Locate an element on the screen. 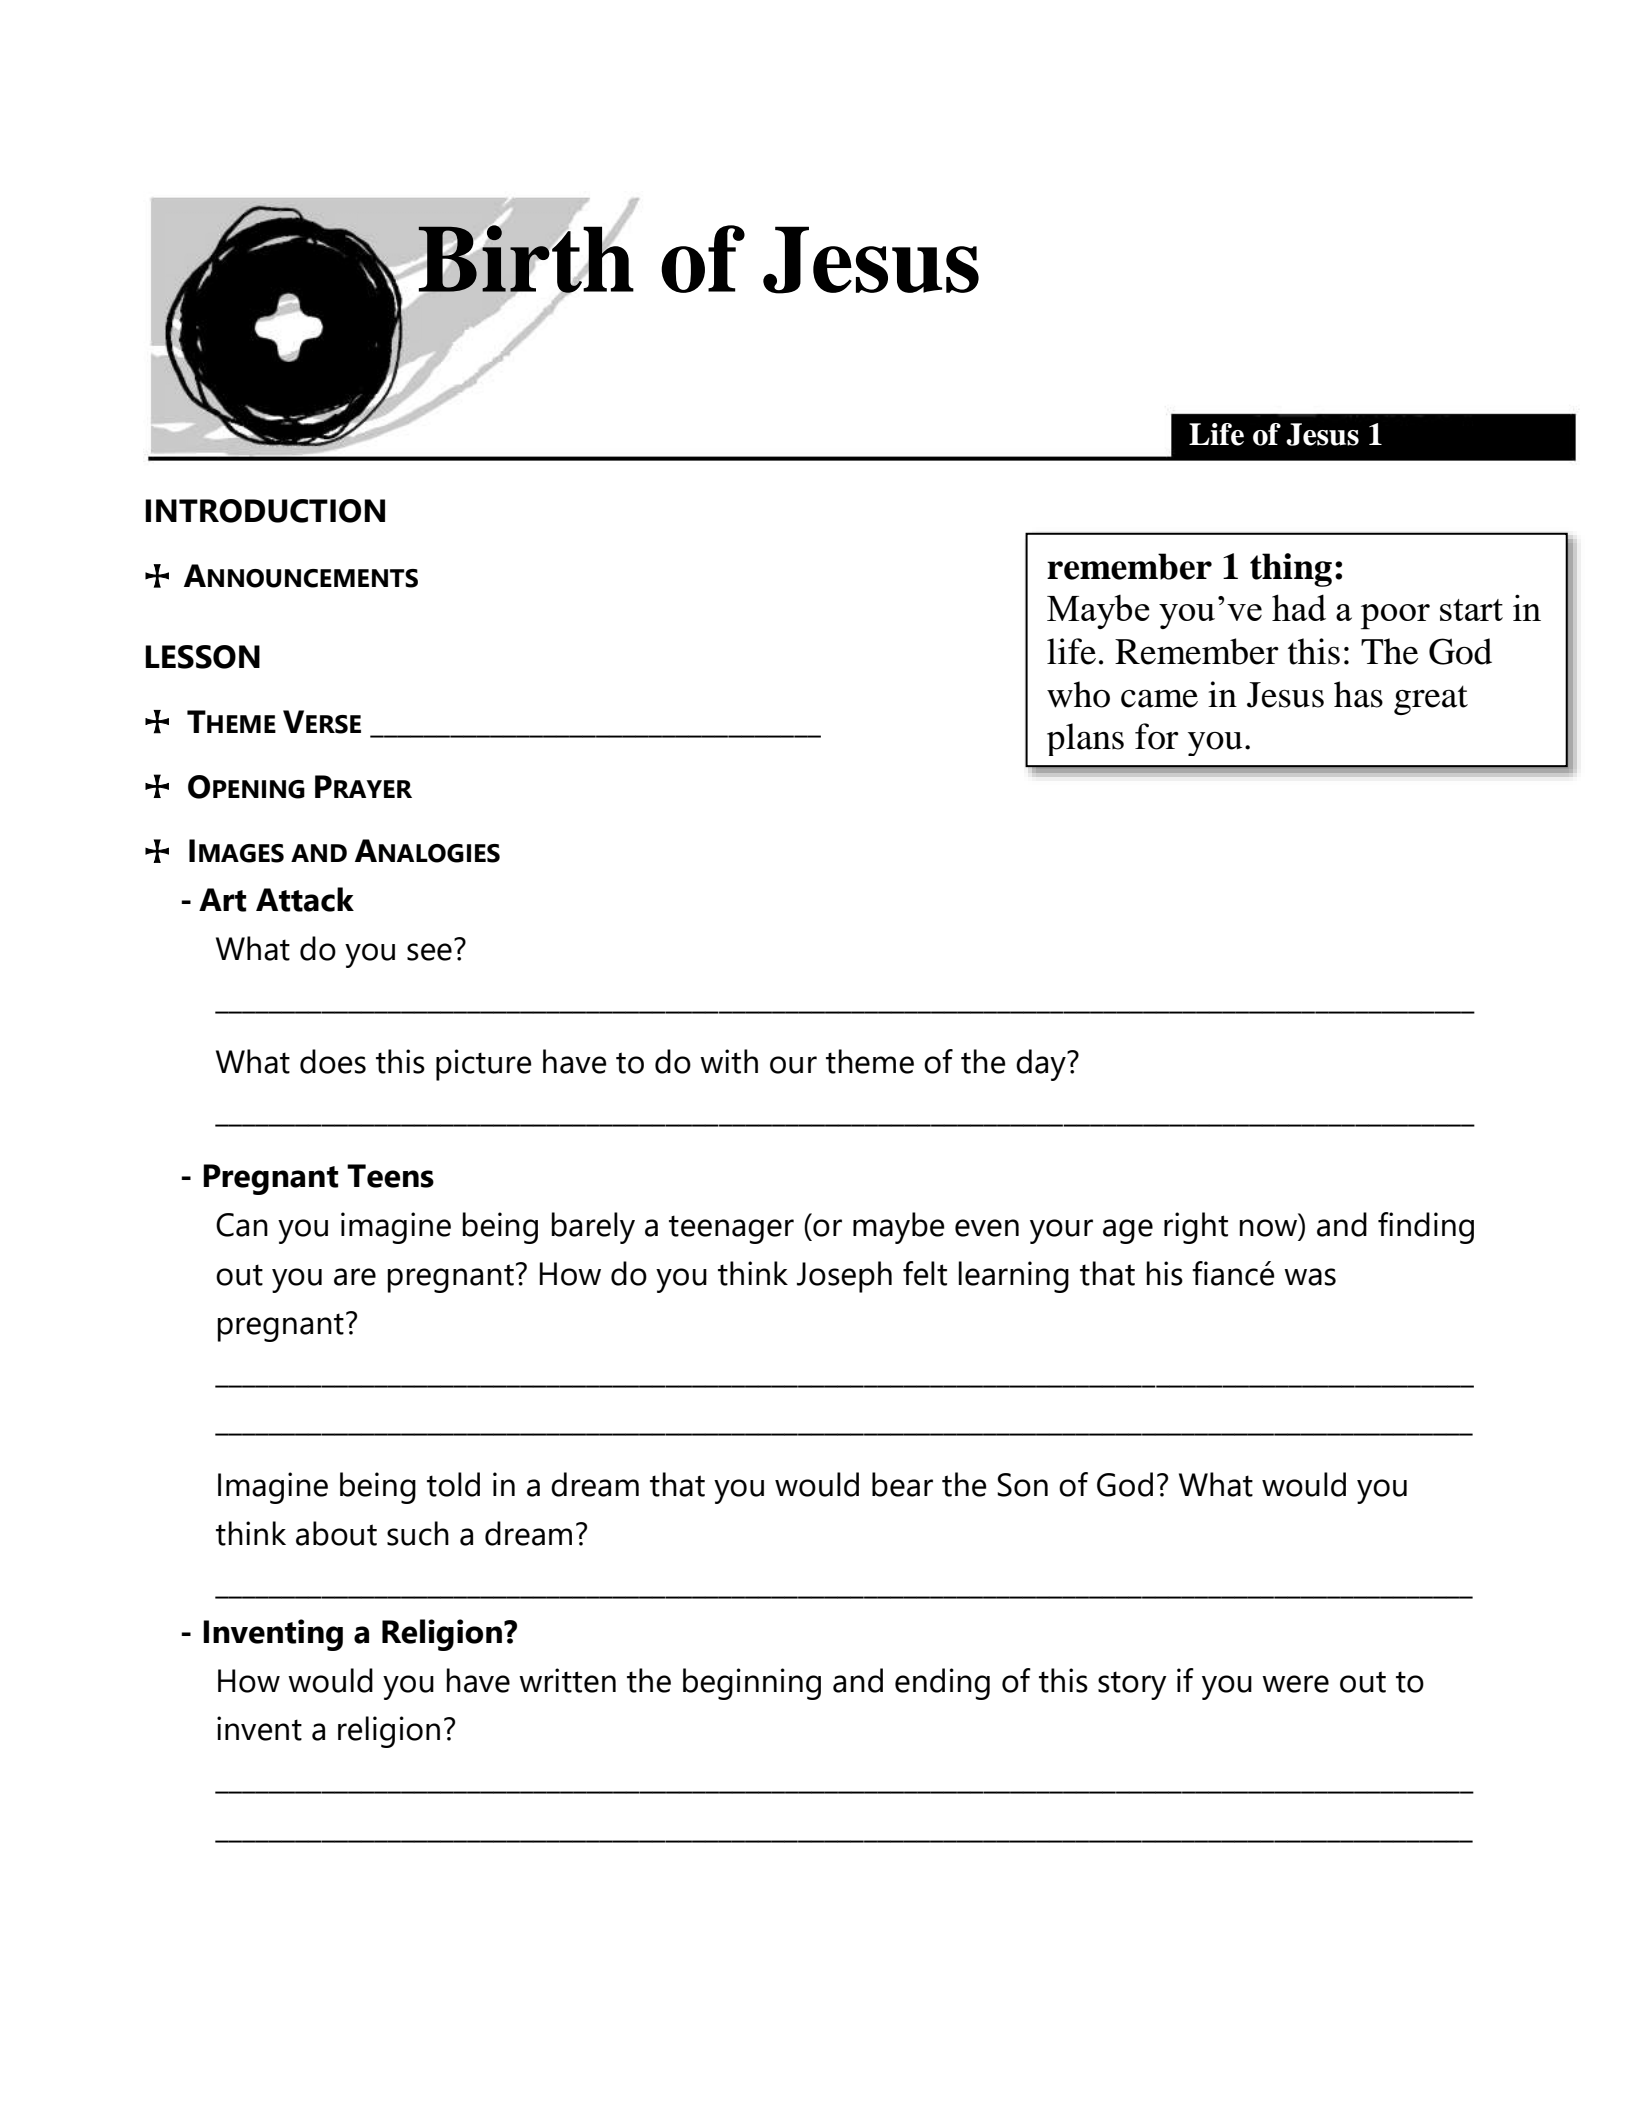 The width and height of the screenshot is (1628, 2107). thing is located at coordinates (1291, 570).
